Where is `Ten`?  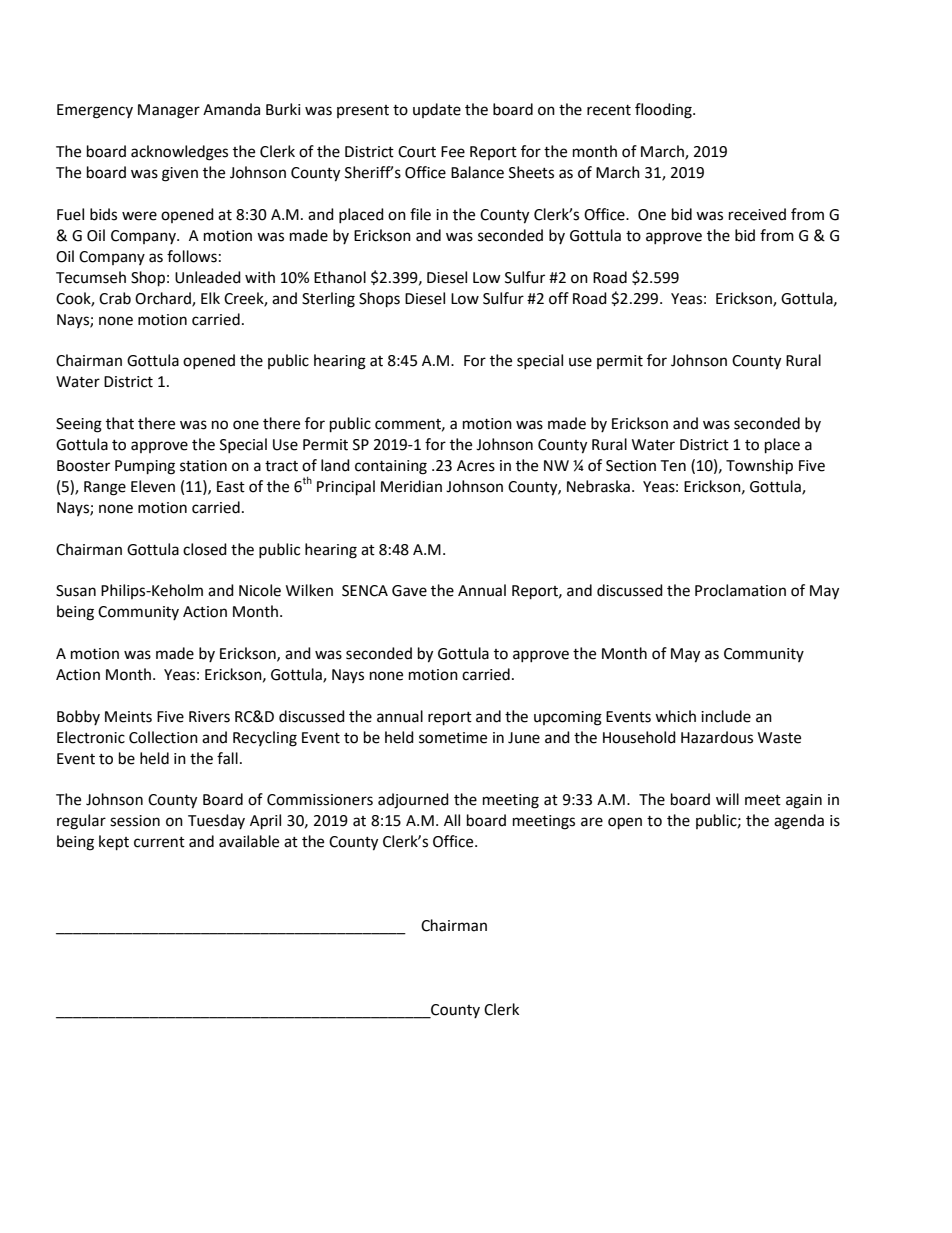 Ten is located at coordinates (673, 466).
